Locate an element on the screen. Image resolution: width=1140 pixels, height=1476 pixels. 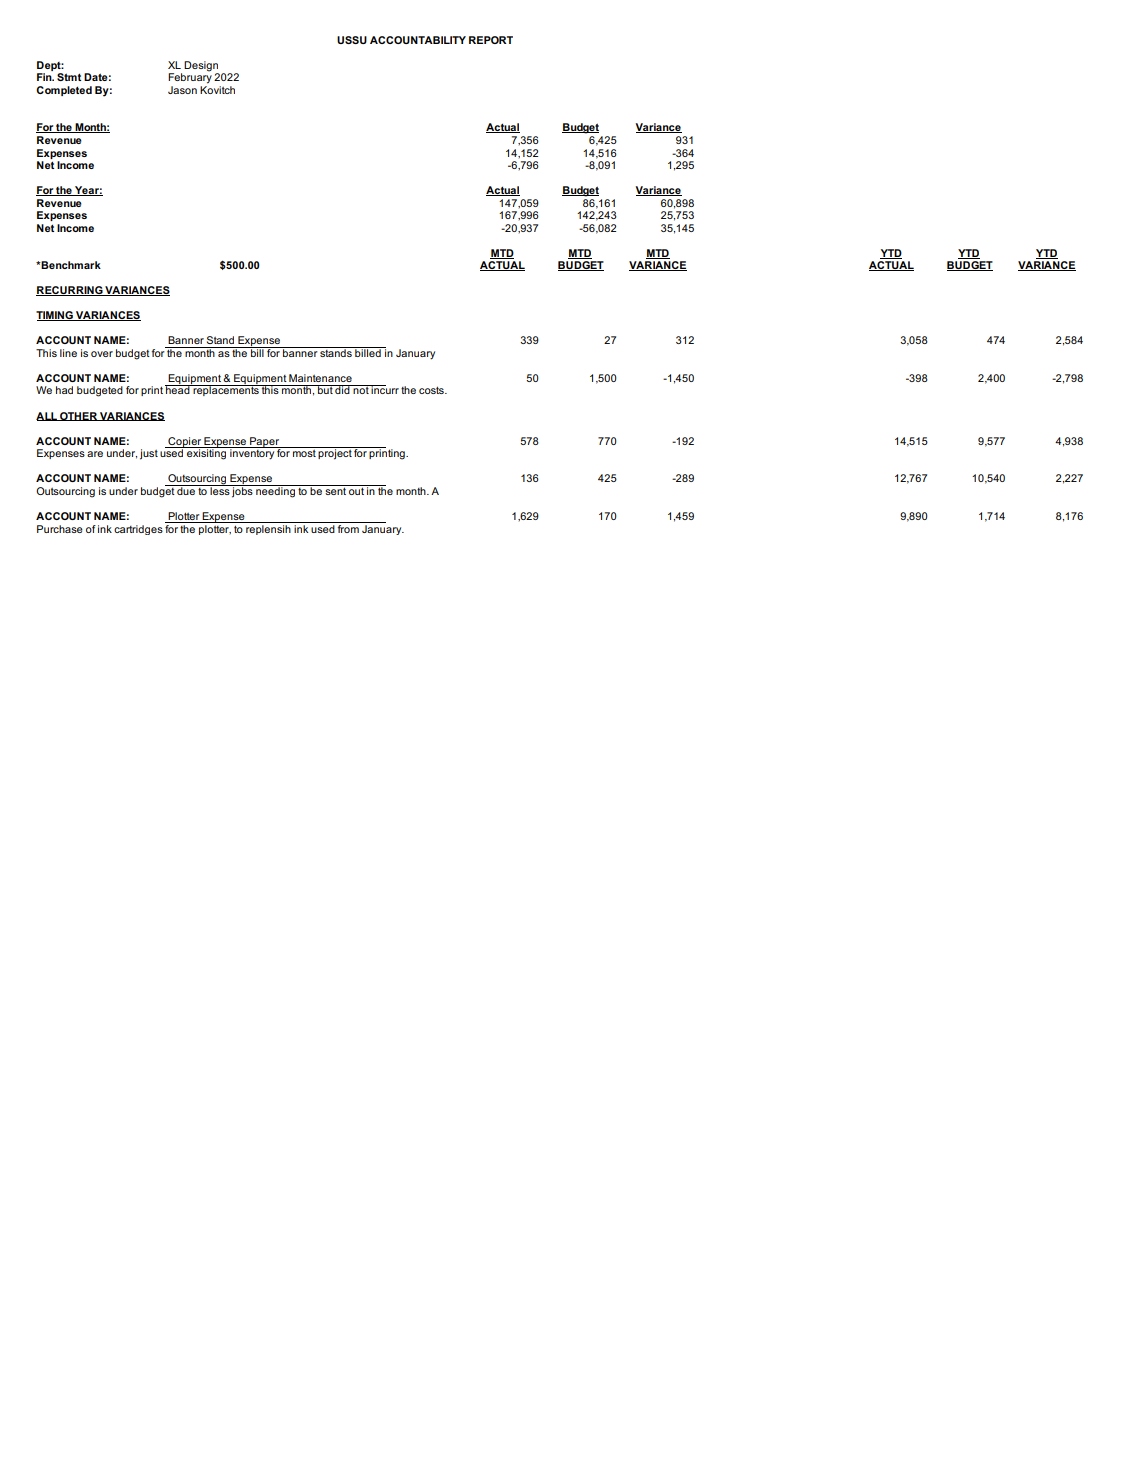
Design is located at coordinates (201, 67).
